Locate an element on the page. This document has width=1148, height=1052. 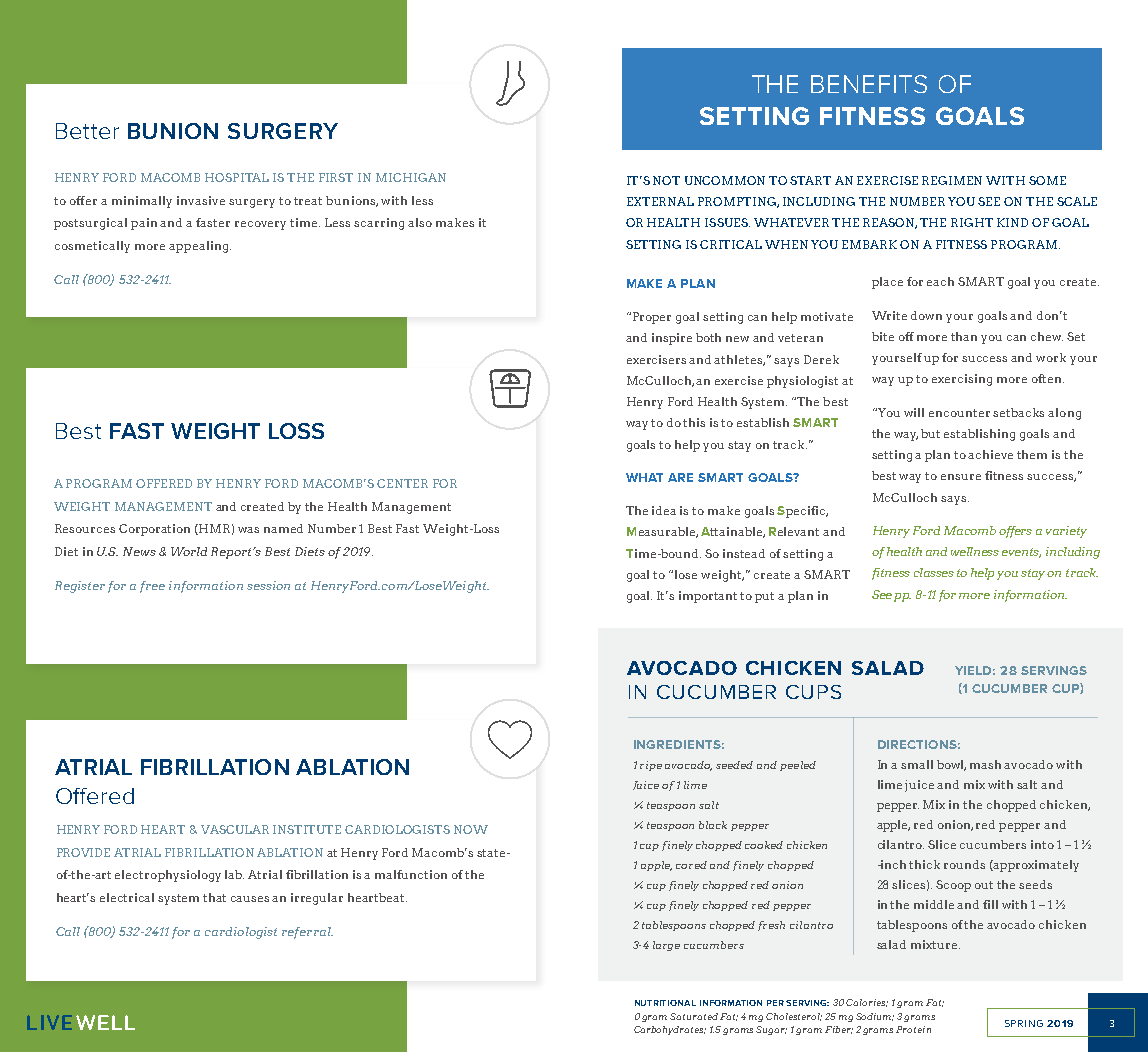
NOW is located at coordinates (471, 829).
